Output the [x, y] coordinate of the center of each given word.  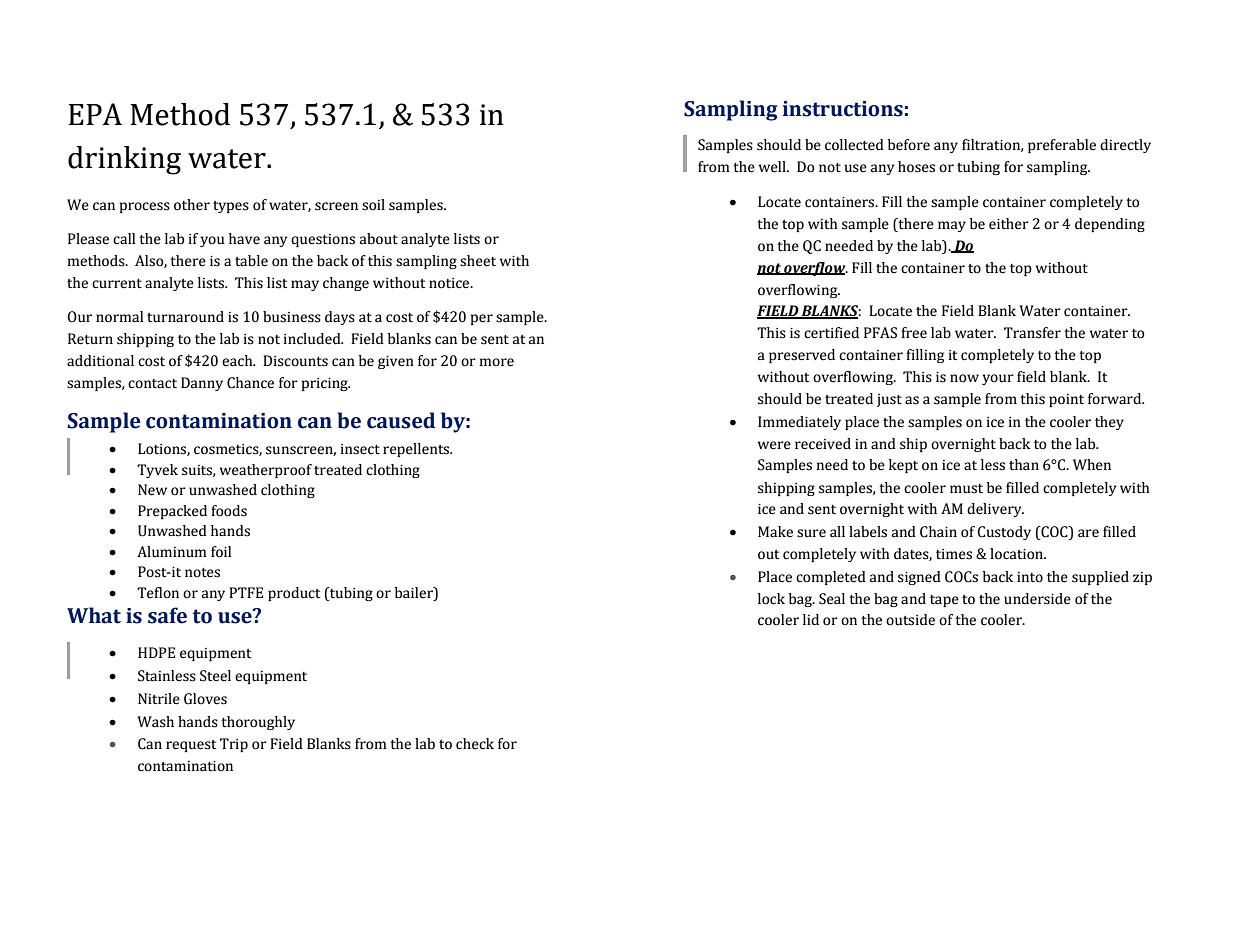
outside [910, 620]
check [475, 744]
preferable [1062, 146]
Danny [202, 384]
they [1109, 423]
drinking [124, 160]
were [774, 445]
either [1009, 224]
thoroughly [258, 723]
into [1030, 577]
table [251, 261]
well [773, 167]
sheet [478, 261]
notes [202, 573]
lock [771, 599]
